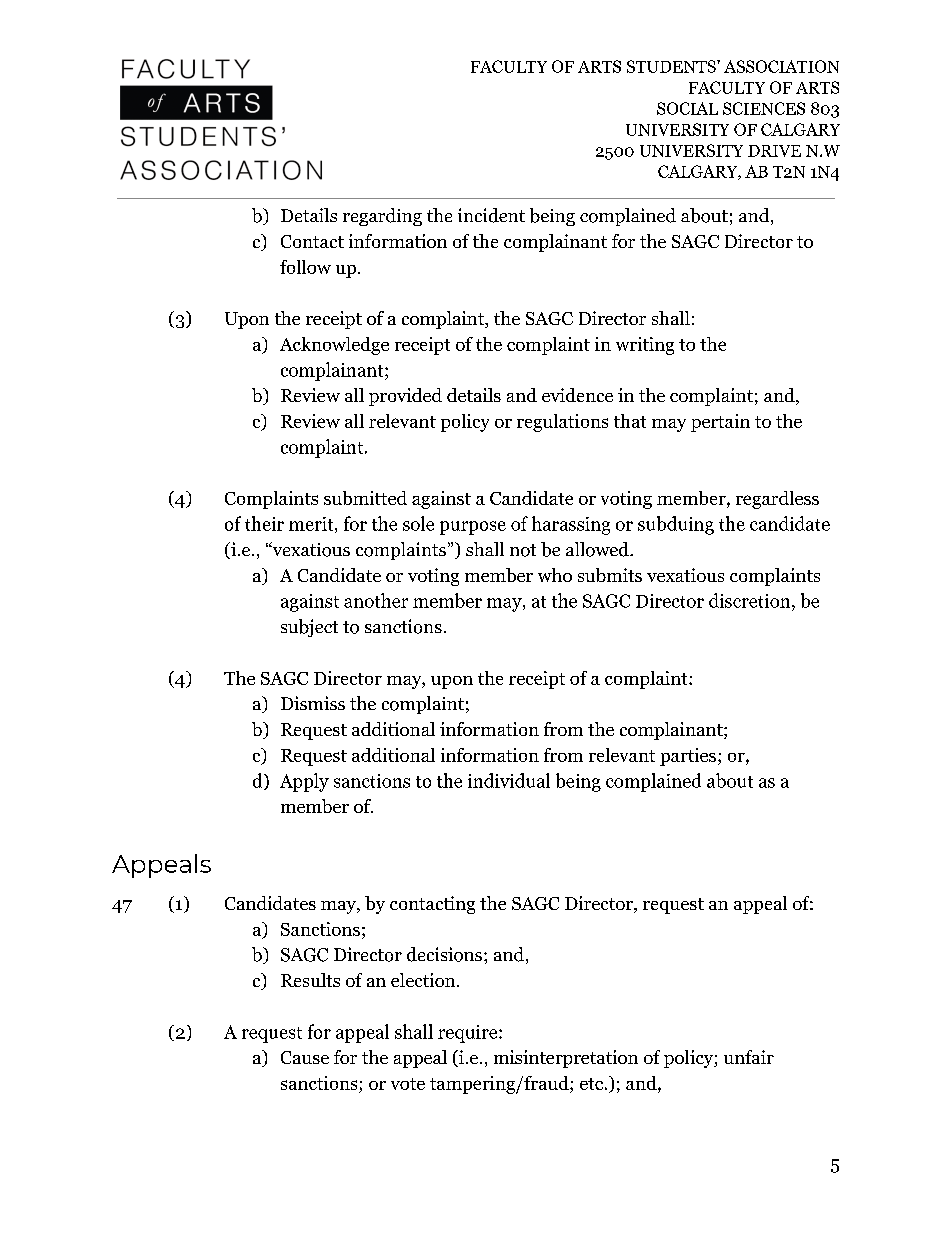  Describe the element at coordinates (687, 108) in the image. I see `SOCIAL` at that location.
